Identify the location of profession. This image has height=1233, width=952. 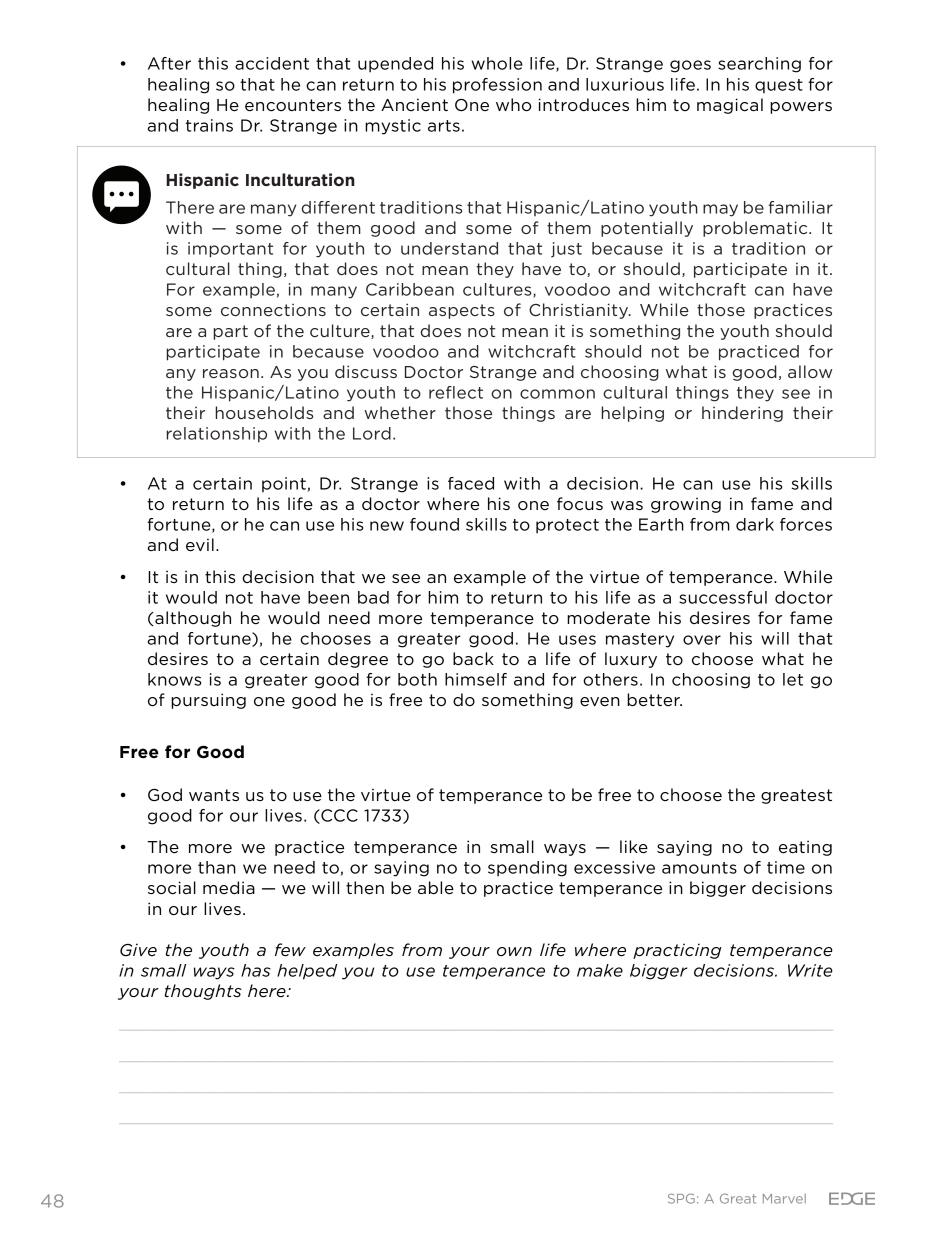
(497, 86).
